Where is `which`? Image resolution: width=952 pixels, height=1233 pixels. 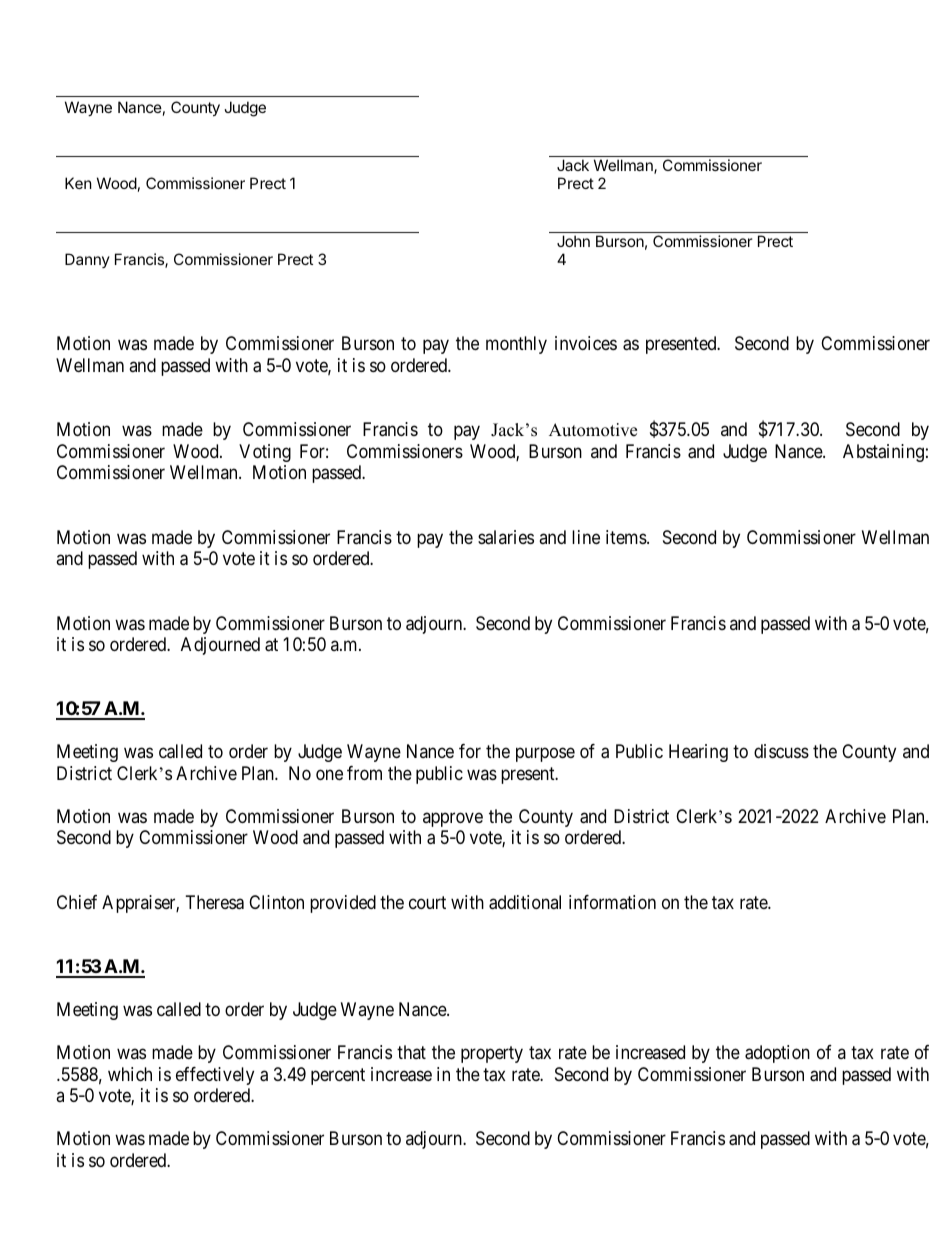 which is located at coordinates (130, 1074).
